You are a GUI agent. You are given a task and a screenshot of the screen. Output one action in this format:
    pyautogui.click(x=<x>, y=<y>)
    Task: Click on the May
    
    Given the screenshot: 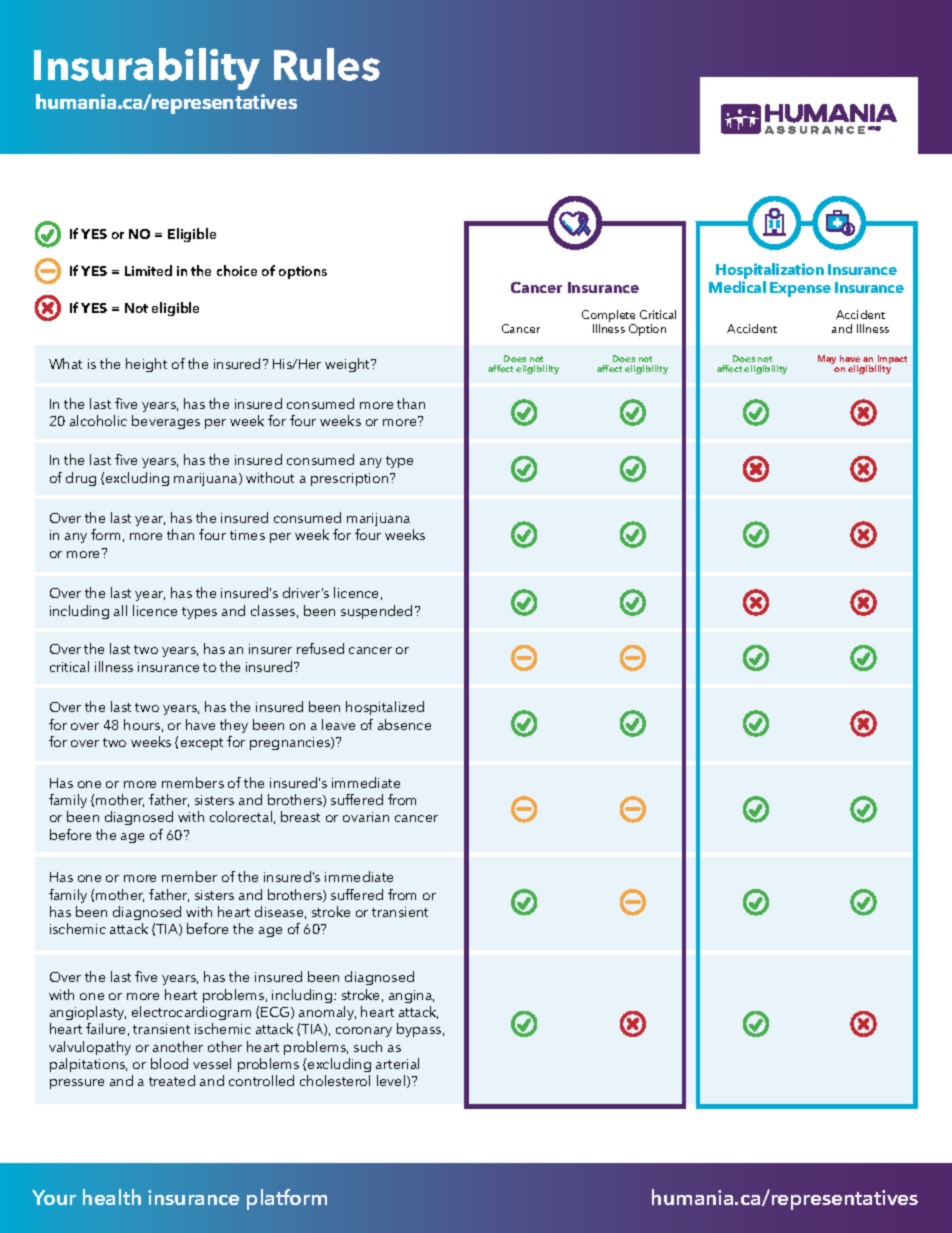 What is the action you would take?
    pyautogui.click(x=827, y=359)
